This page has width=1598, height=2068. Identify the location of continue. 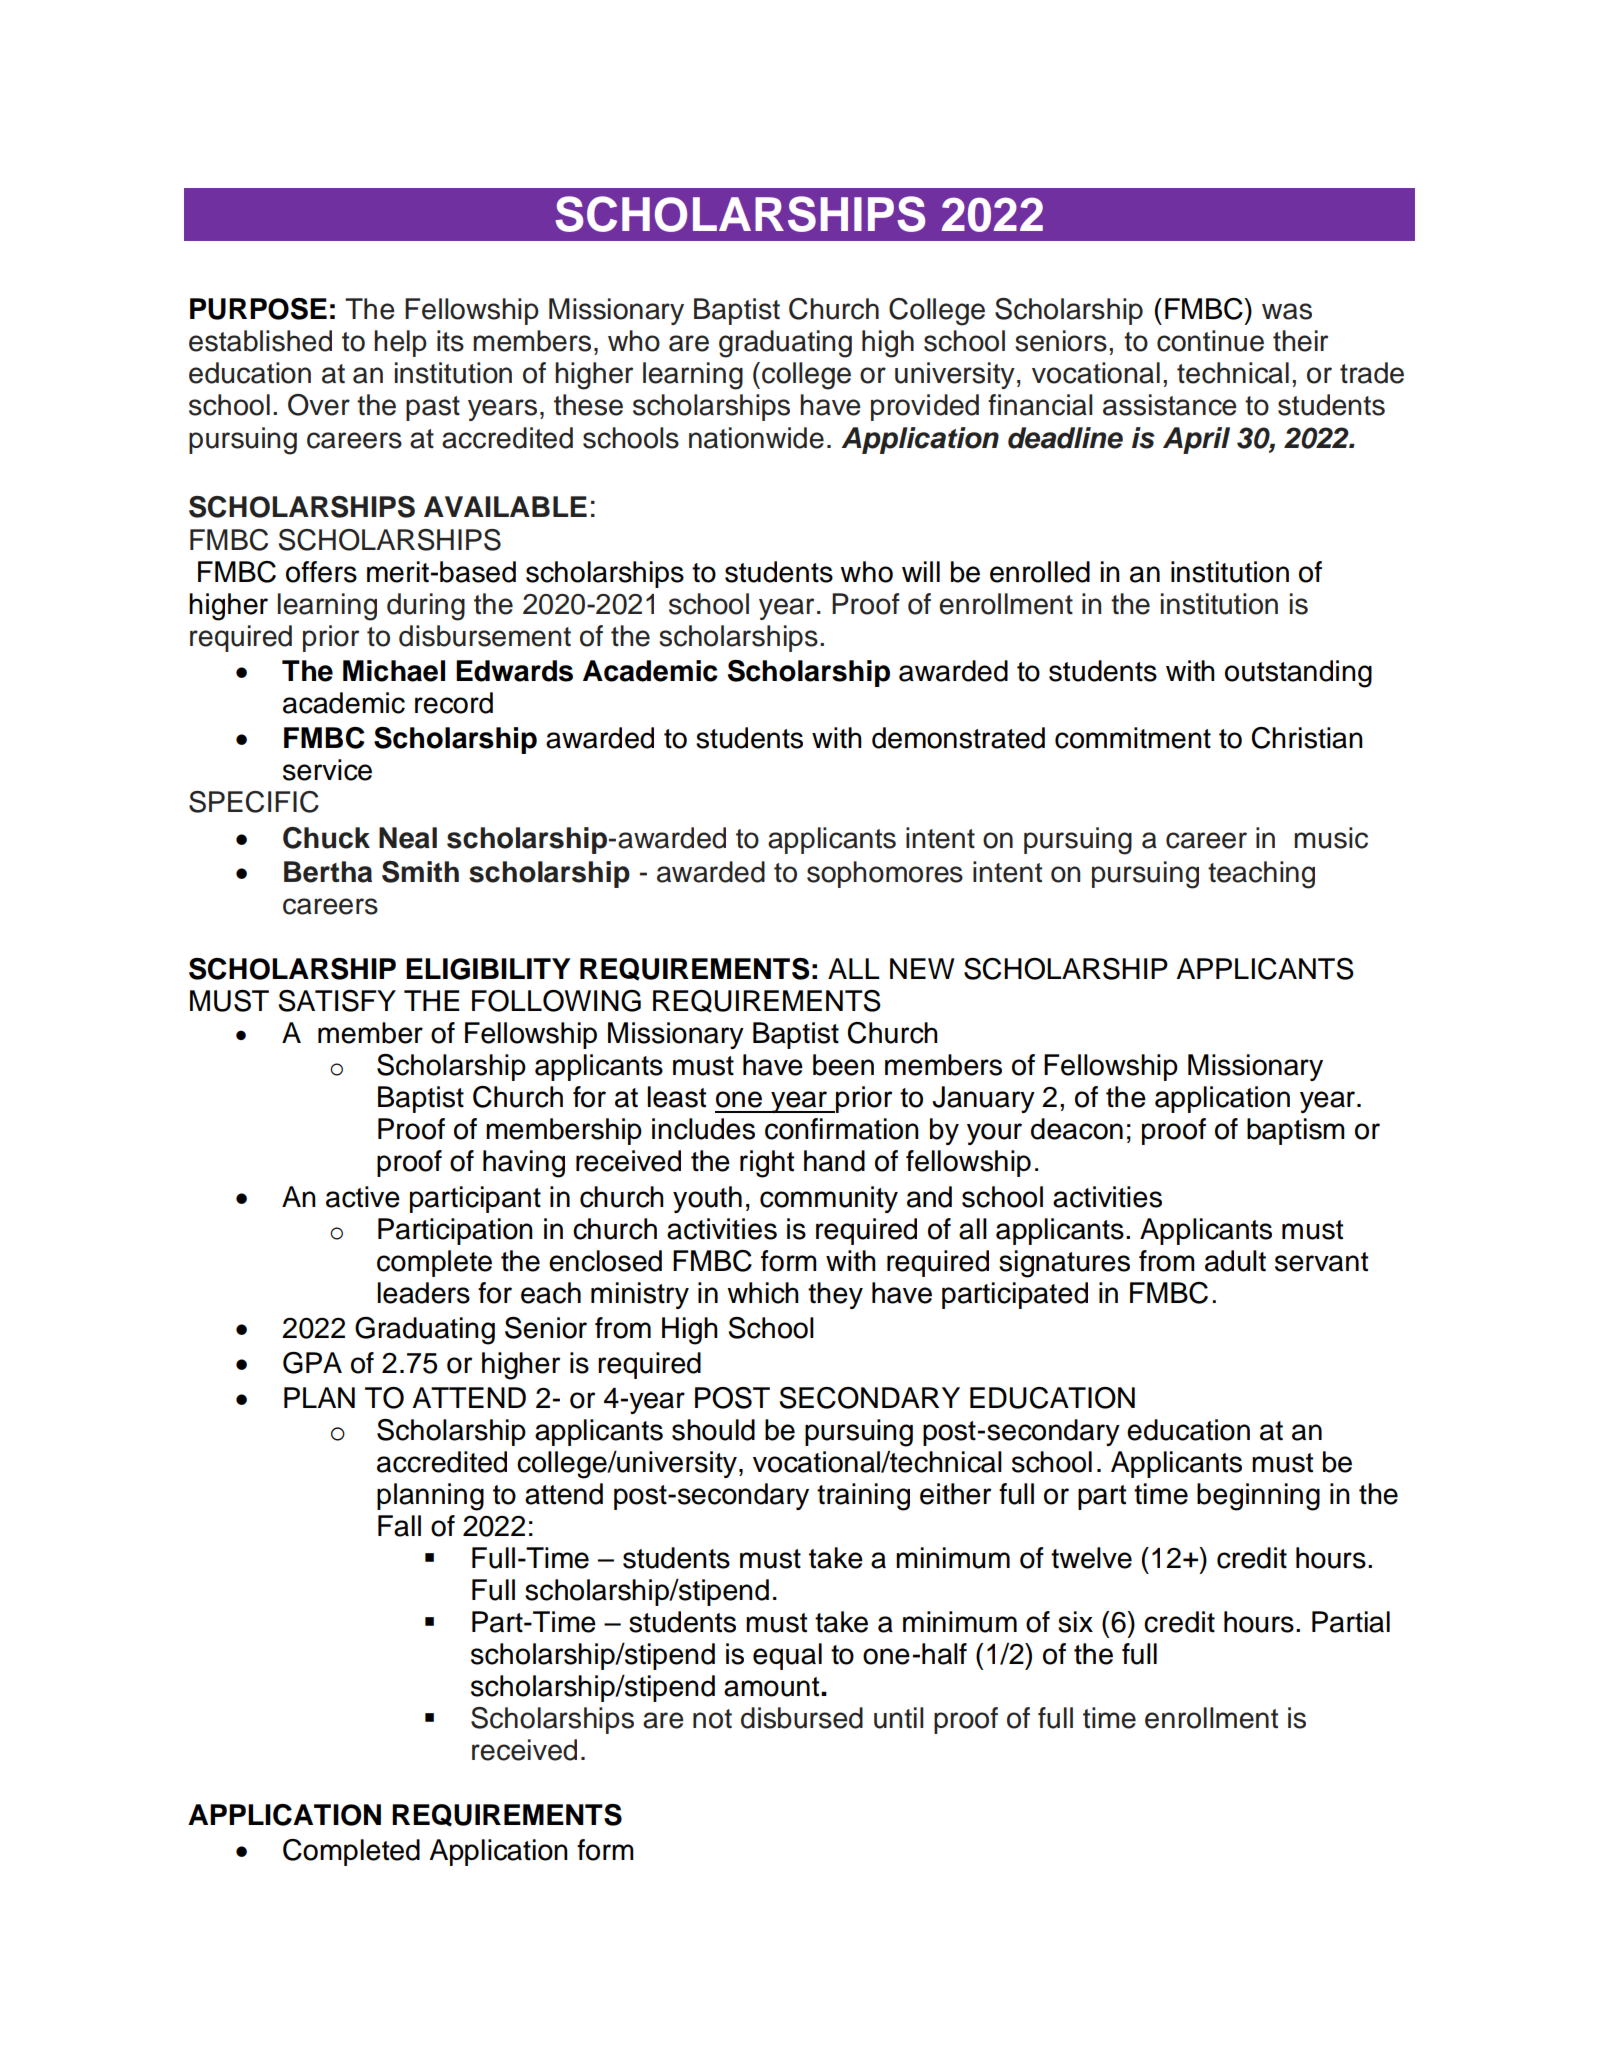
(1210, 341).
